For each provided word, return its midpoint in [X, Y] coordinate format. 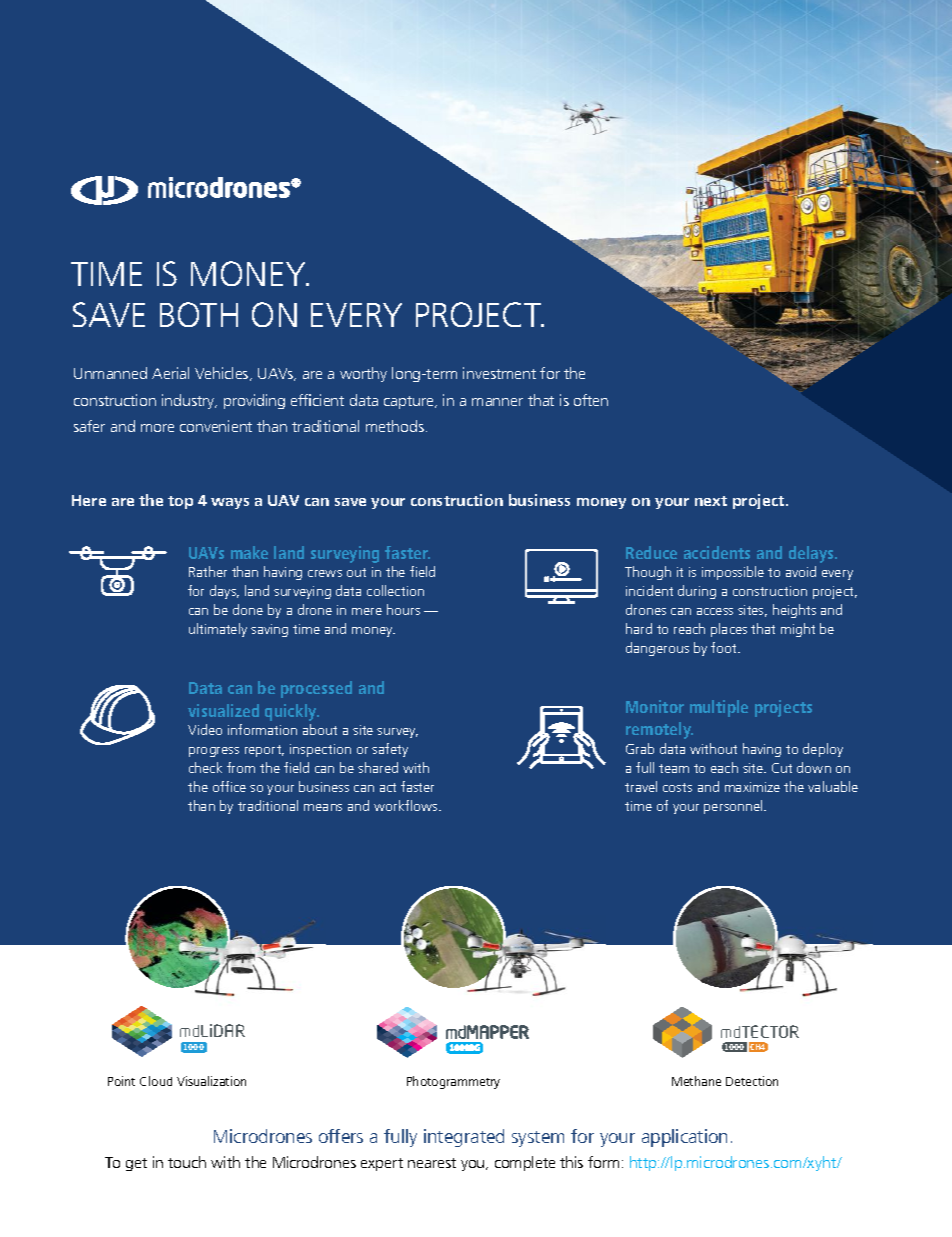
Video [205, 729]
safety [390, 750]
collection [395, 590]
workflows [407, 805]
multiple [719, 708]
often [591, 400]
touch [187, 1162]
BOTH [199, 314]
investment [499, 373]
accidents [717, 552]
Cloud [156, 1081]
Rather [208, 571]
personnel [734, 807]
